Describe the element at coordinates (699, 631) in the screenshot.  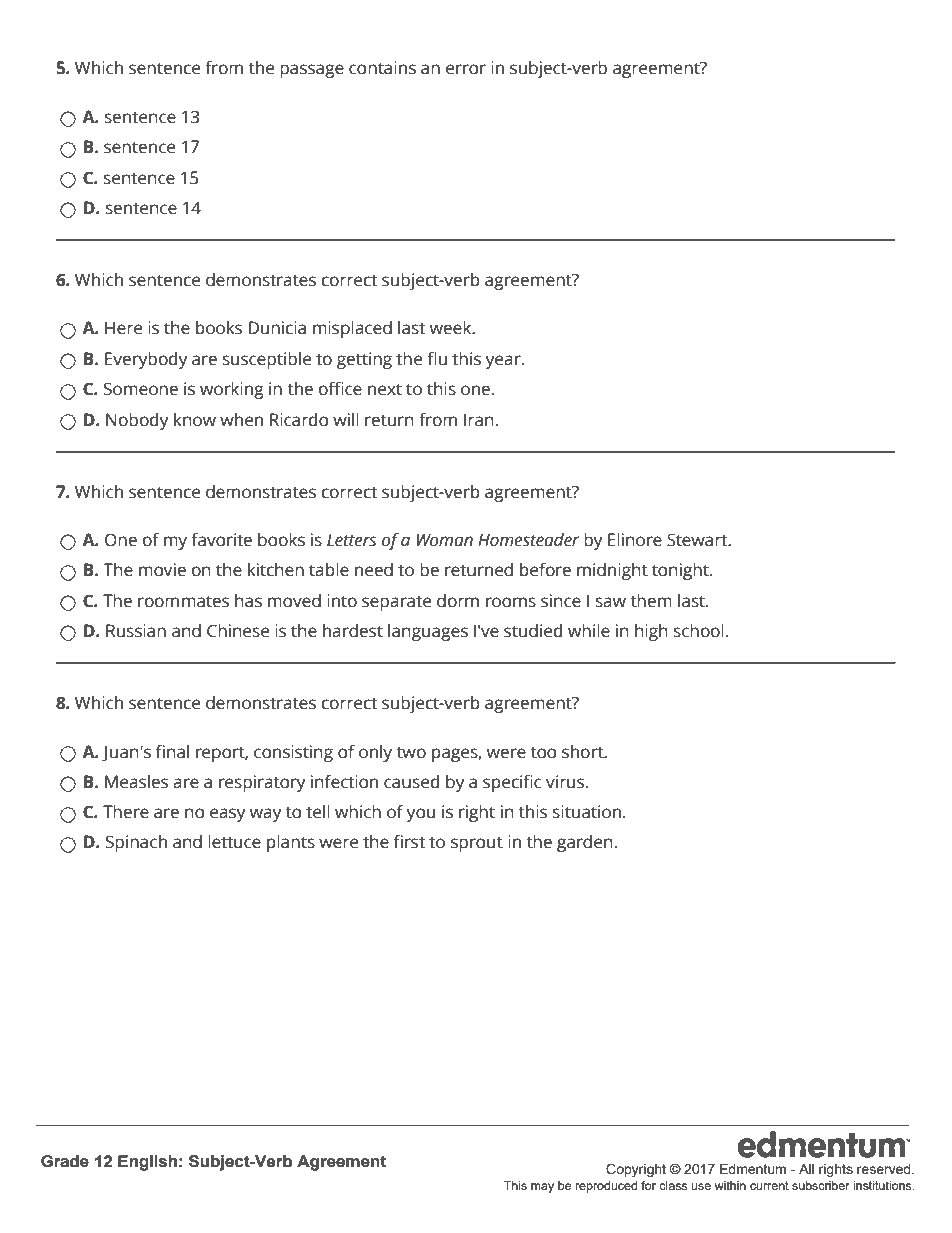
I see `school` at that location.
